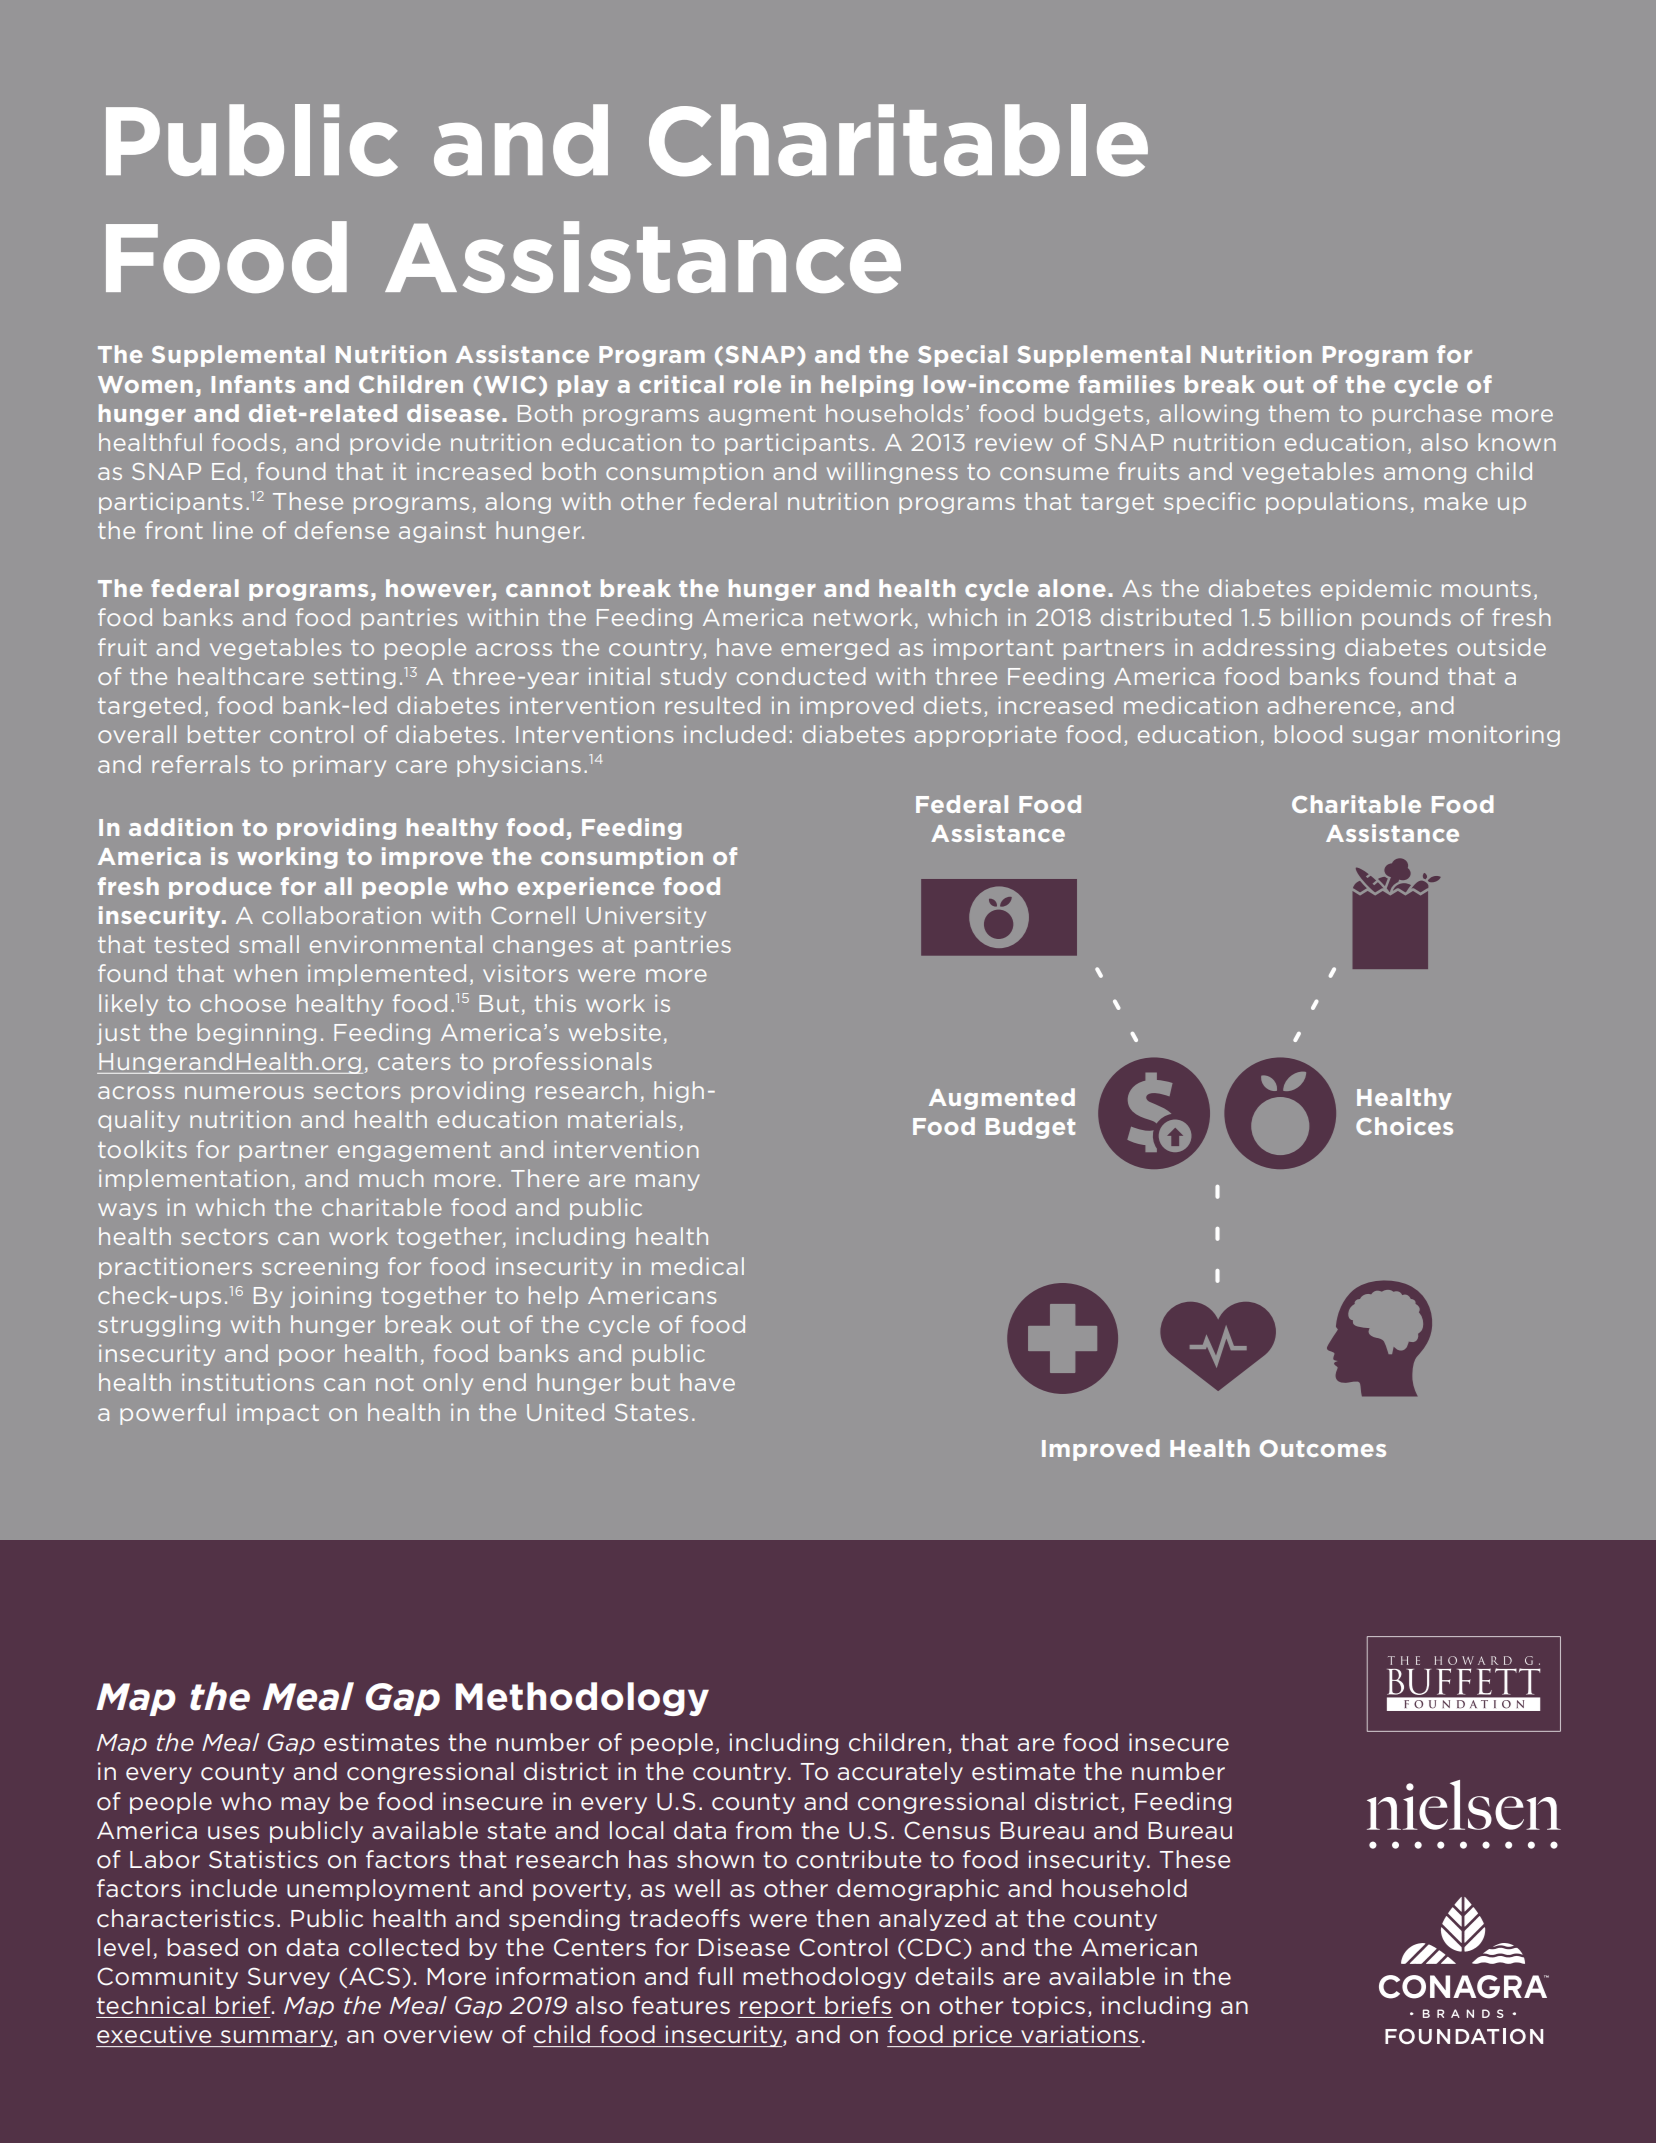 The width and height of the screenshot is (1656, 2143). Describe the element at coordinates (193, 1180) in the screenshot. I see `implementation` at that location.
